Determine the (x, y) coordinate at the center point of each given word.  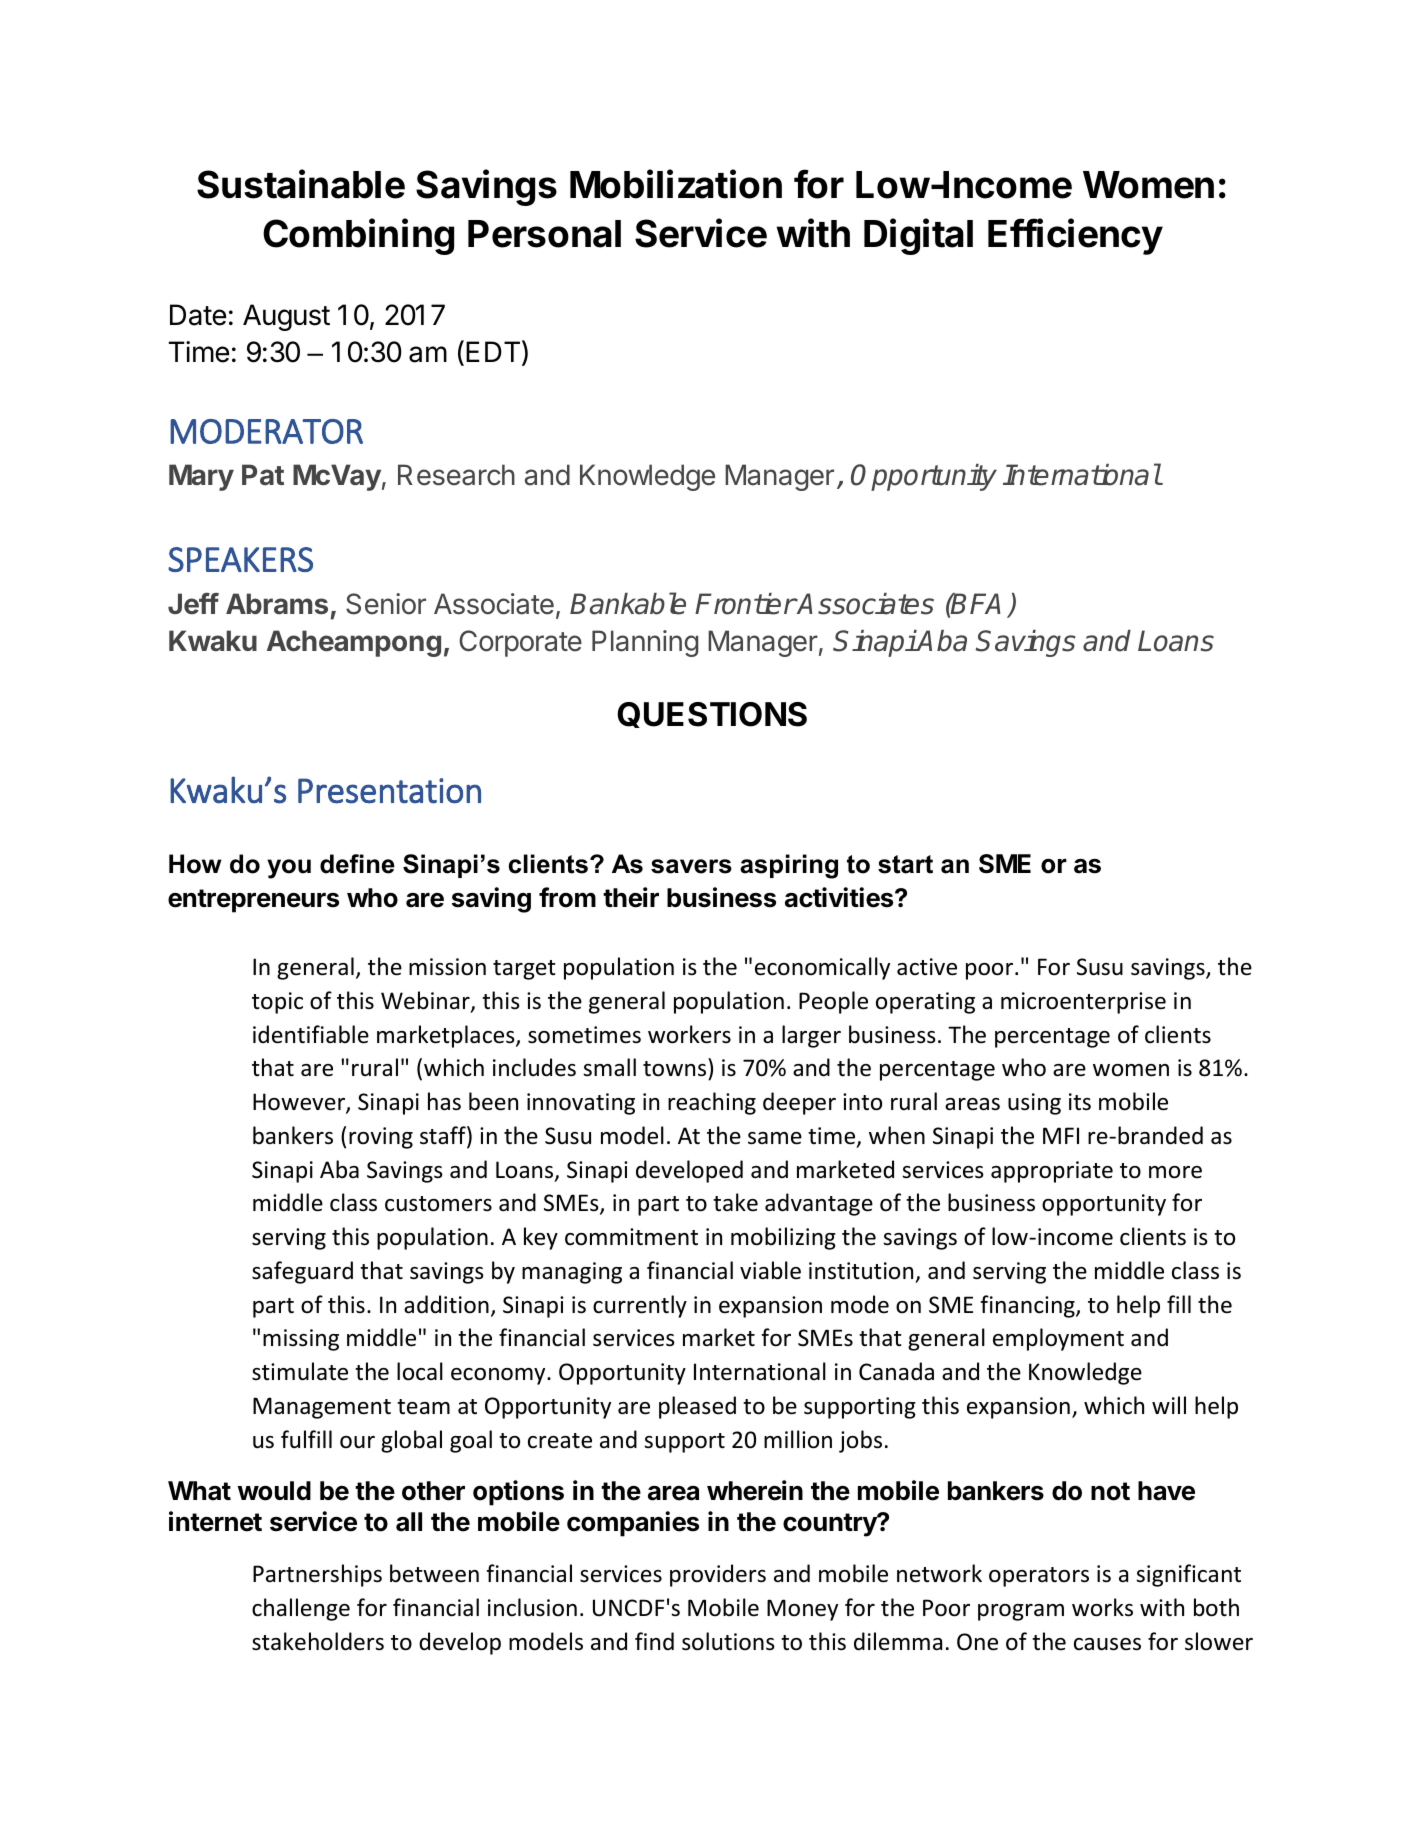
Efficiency (1075, 236)
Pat (263, 474)
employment (1058, 1339)
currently (640, 1306)
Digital (918, 236)
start (905, 864)
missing (301, 1340)
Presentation (389, 791)
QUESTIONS (712, 715)
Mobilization (676, 184)
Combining (358, 236)
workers (689, 1034)
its (1080, 1102)
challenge (301, 1609)
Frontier (745, 604)
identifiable (311, 1034)
